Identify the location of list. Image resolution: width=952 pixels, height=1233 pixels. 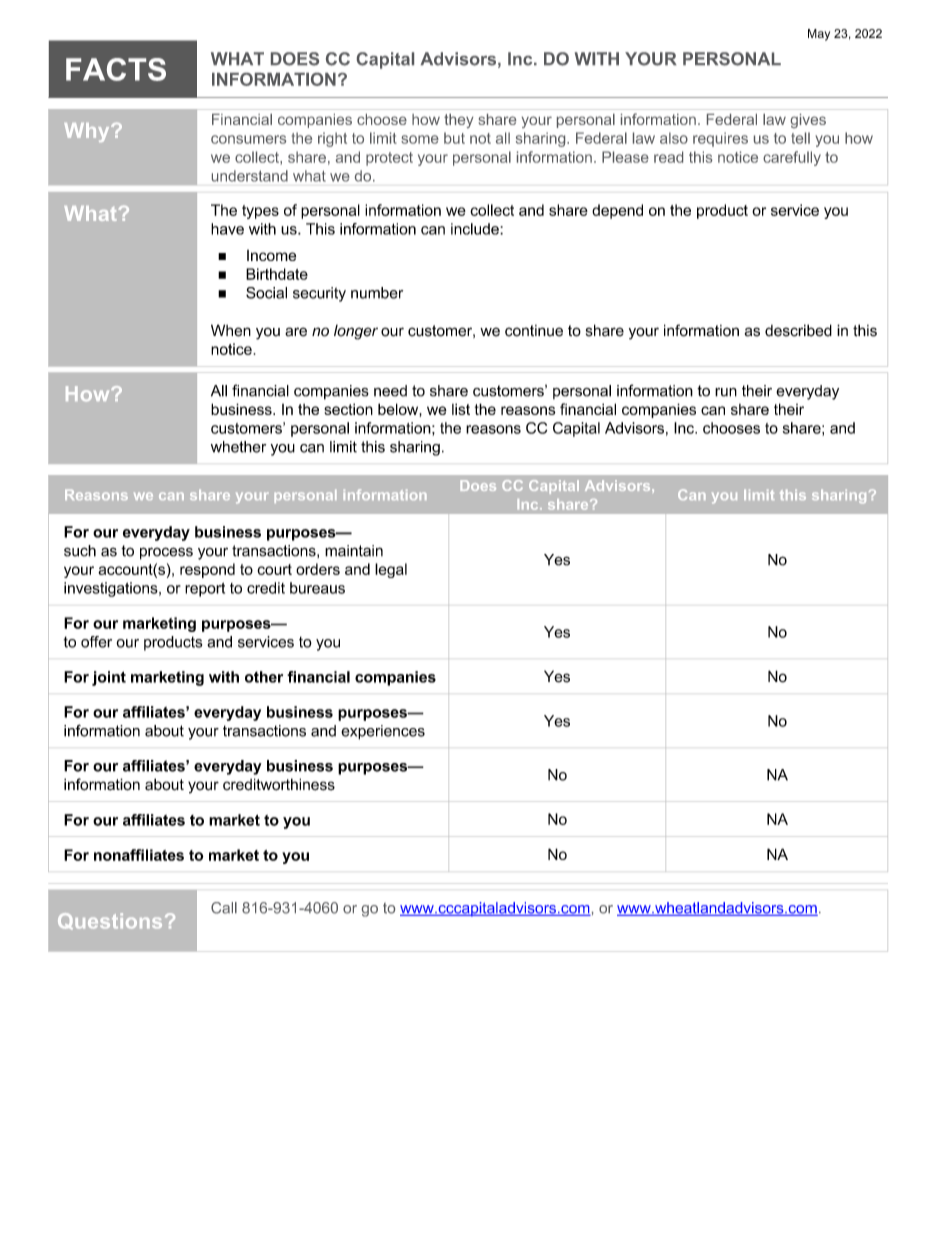
(461, 409).
